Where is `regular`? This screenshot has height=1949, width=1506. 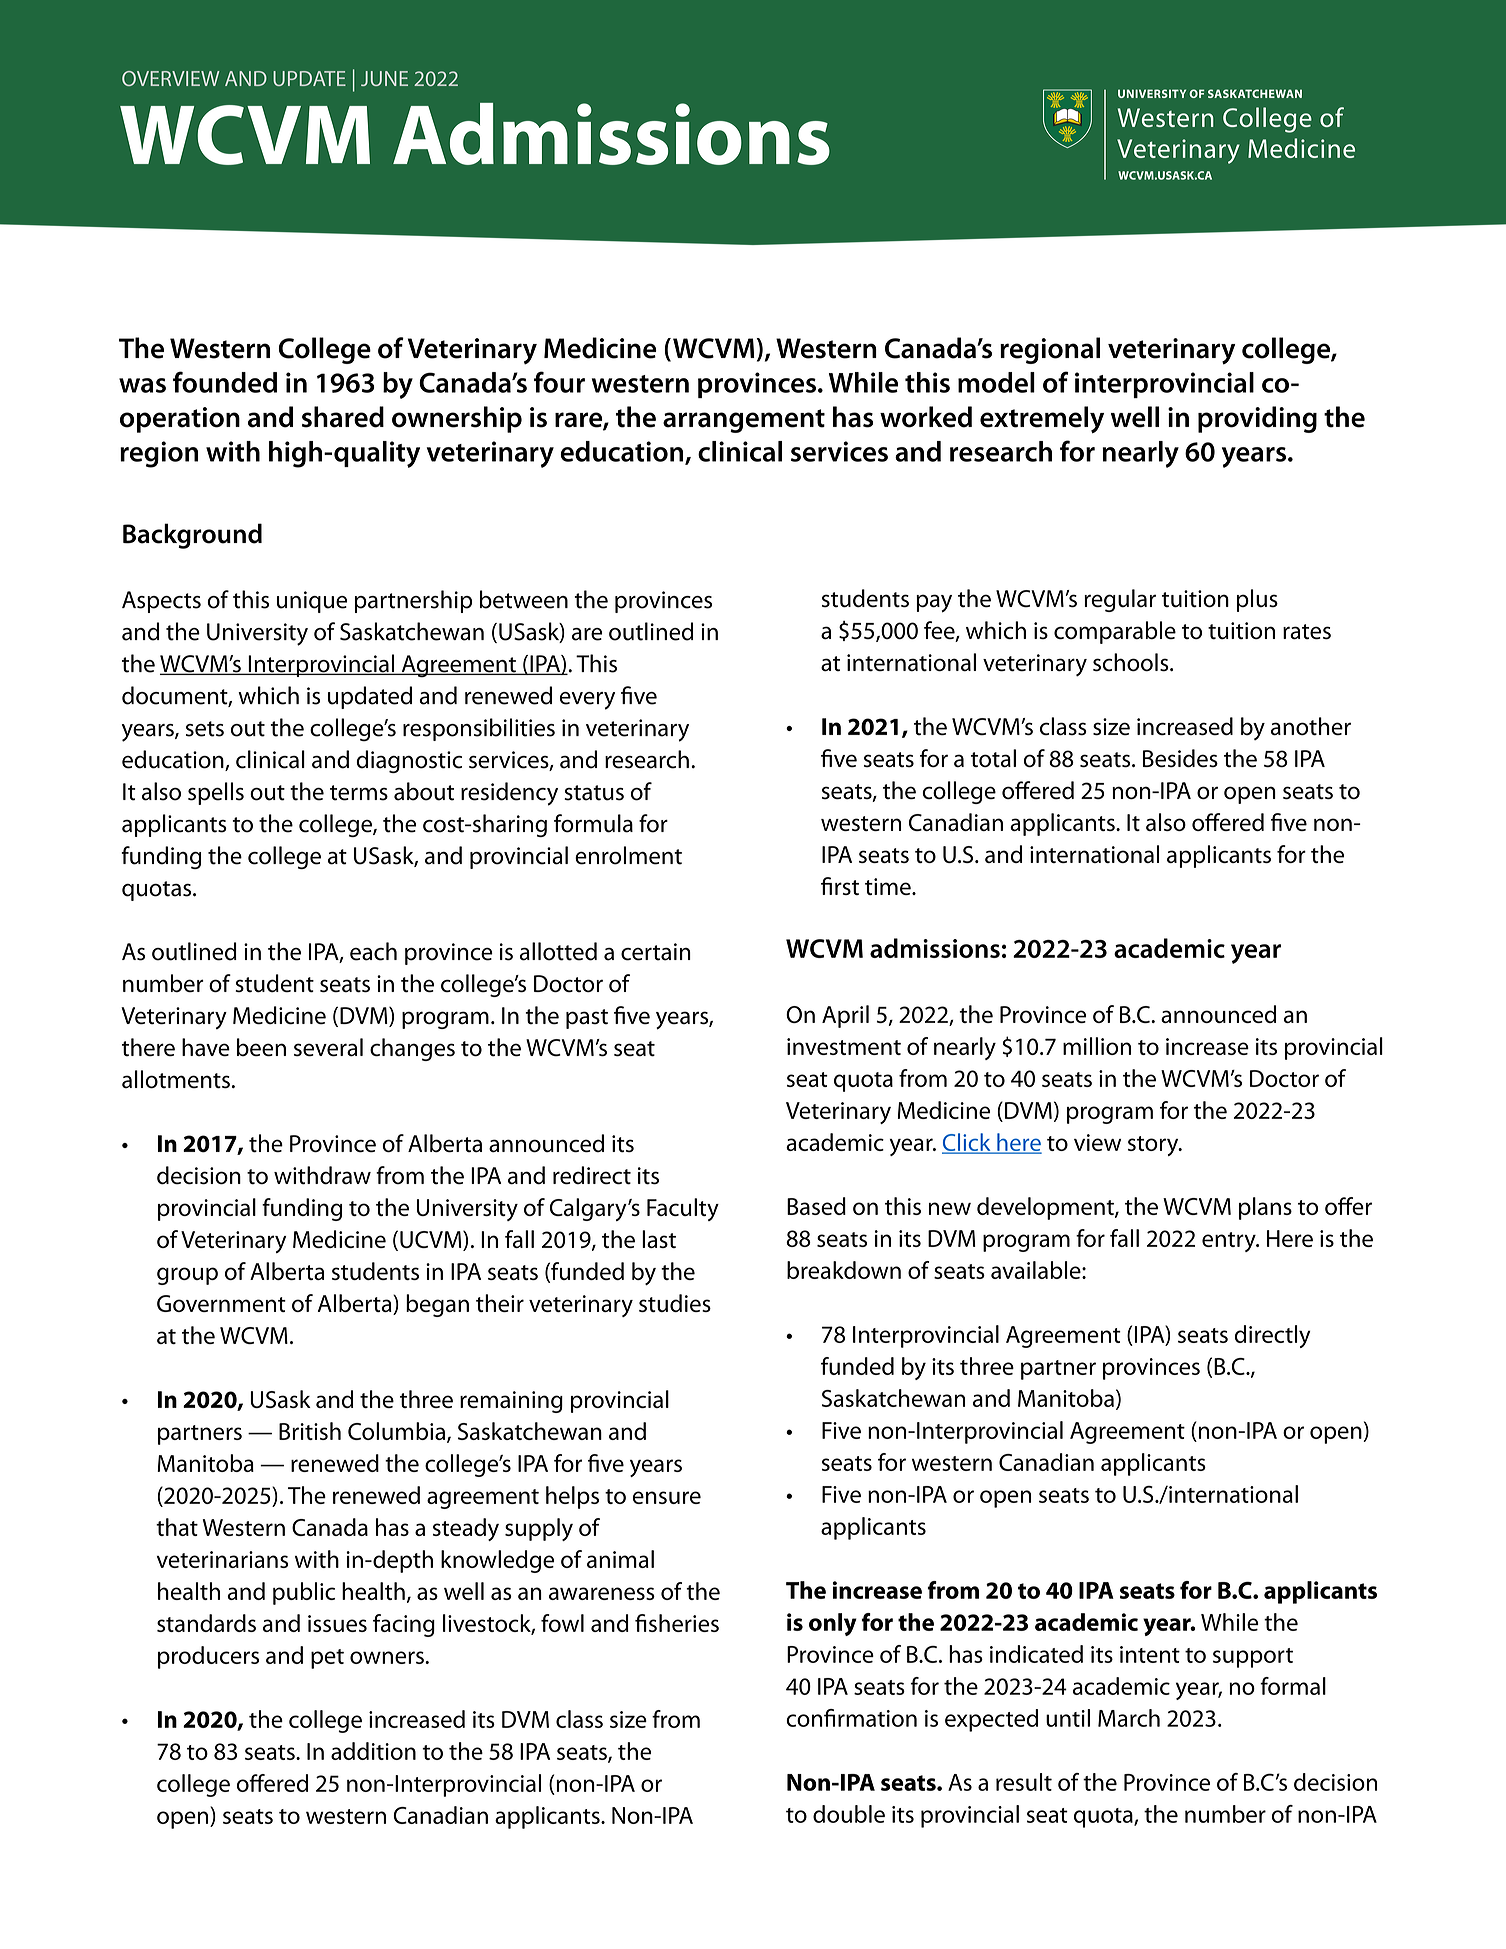 regular is located at coordinates (1120, 600).
